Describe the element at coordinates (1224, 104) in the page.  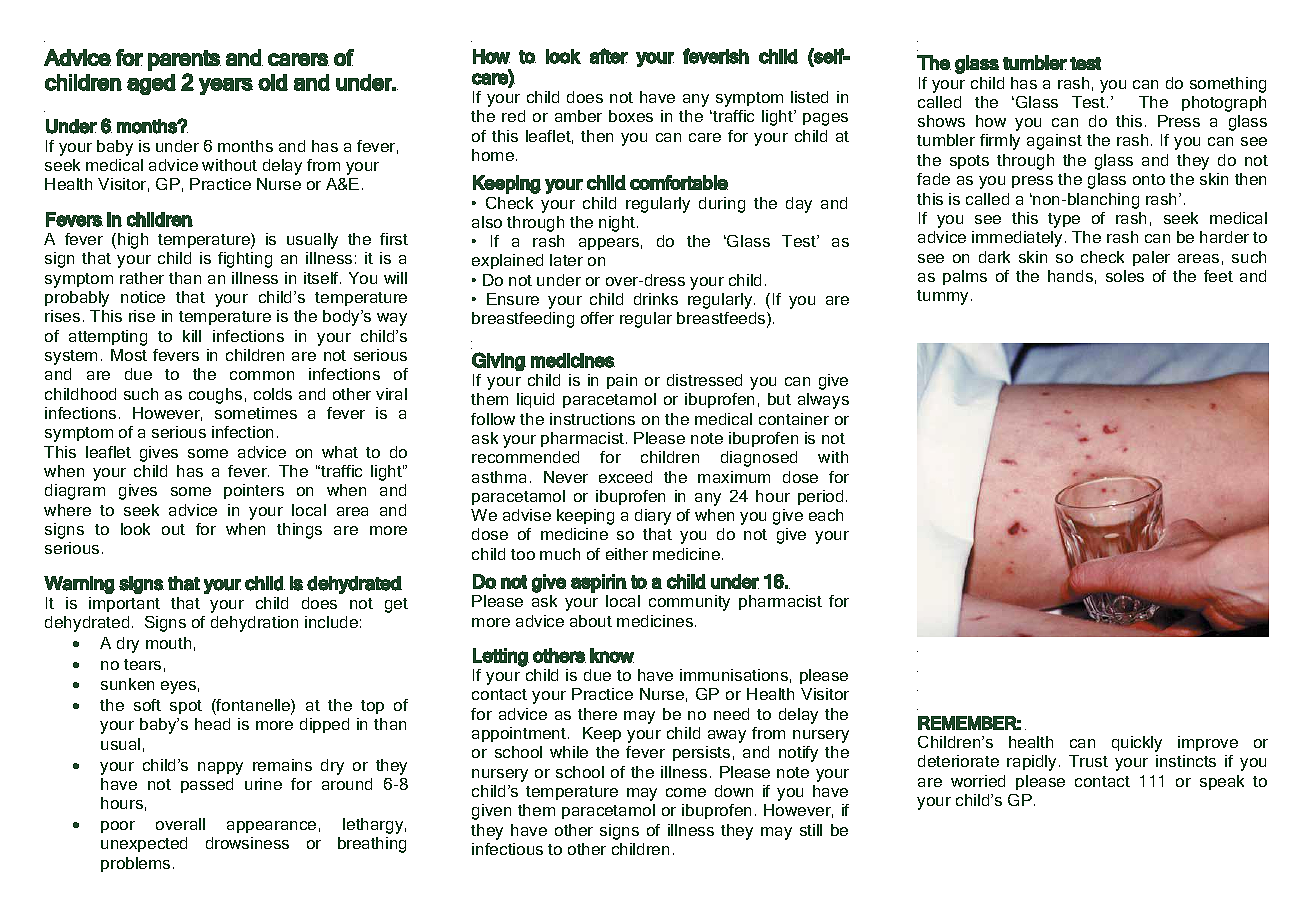
I see `photograph` at that location.
